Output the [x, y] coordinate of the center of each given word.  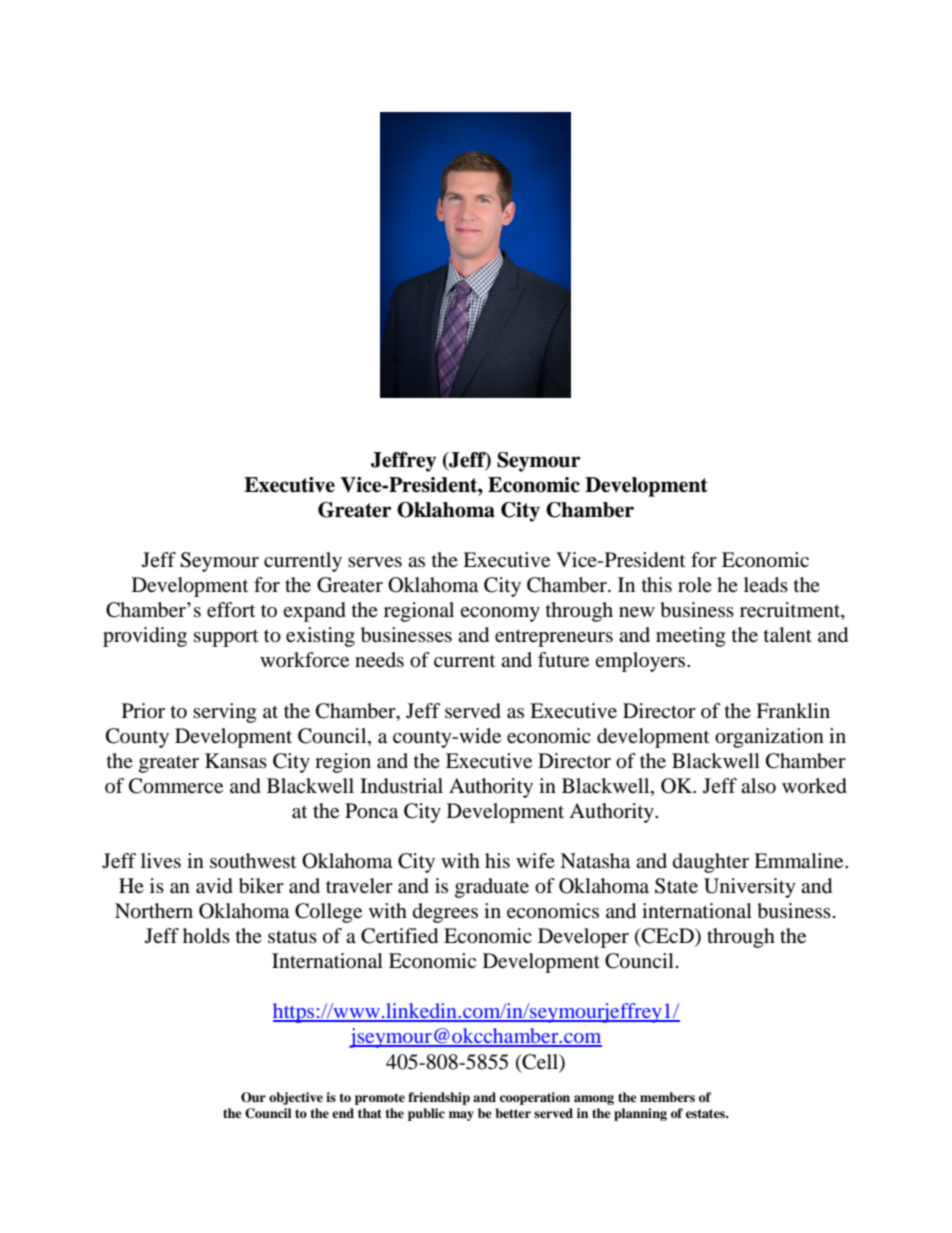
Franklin [793, 711]
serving [224, 713]
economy [500, 614]
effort [231, 610]
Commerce [176, 786]
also [758, 786]
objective [296, 1098]
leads [766, 585]
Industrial [401, 786]
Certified [399, 936]
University [750, 888]
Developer [583, 938]
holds [206, 936]
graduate [492, 888]
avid [214, 886]
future [563, 660]
